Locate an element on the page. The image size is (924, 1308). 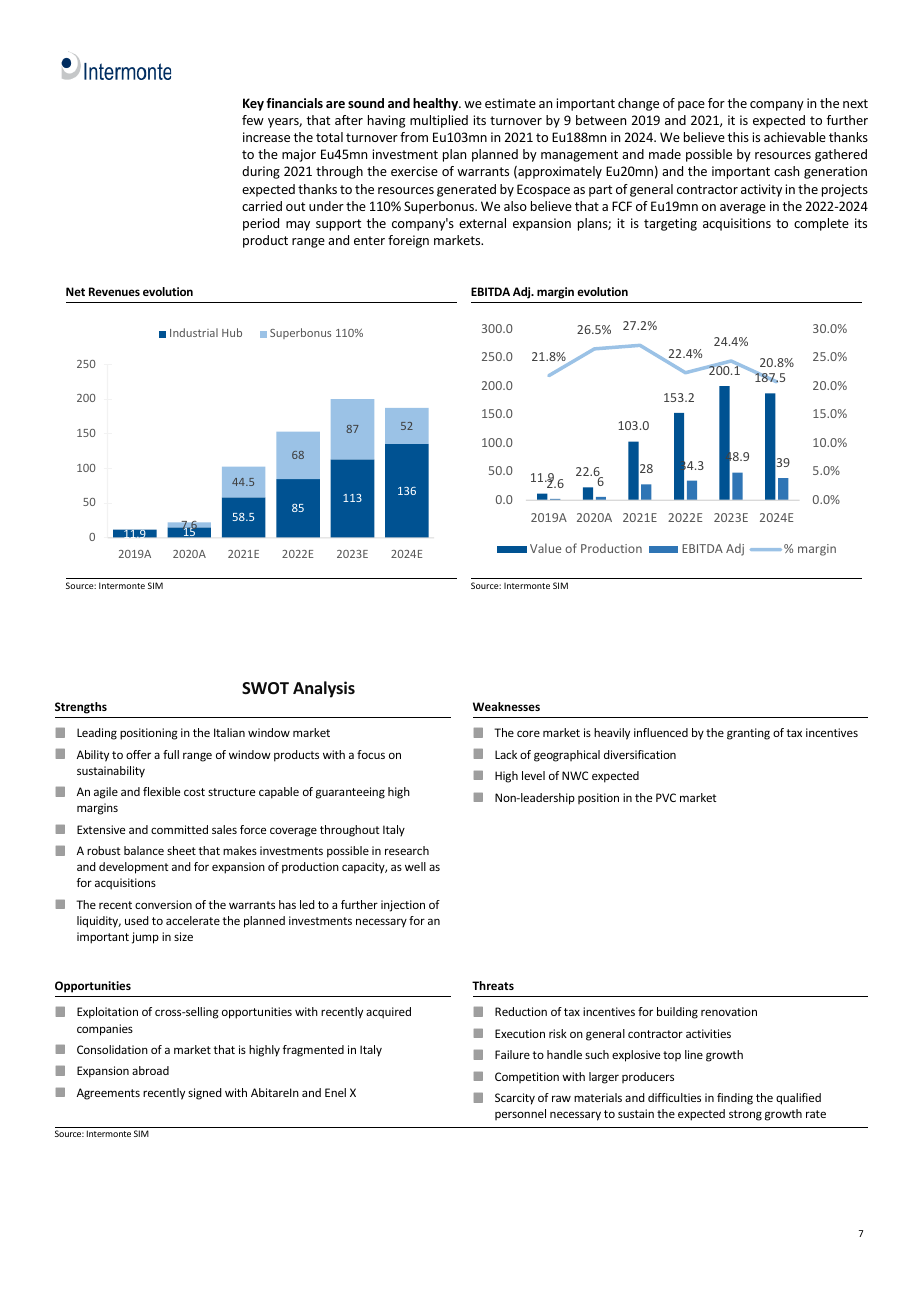
multiplied is located at coordinates (439, 121).
